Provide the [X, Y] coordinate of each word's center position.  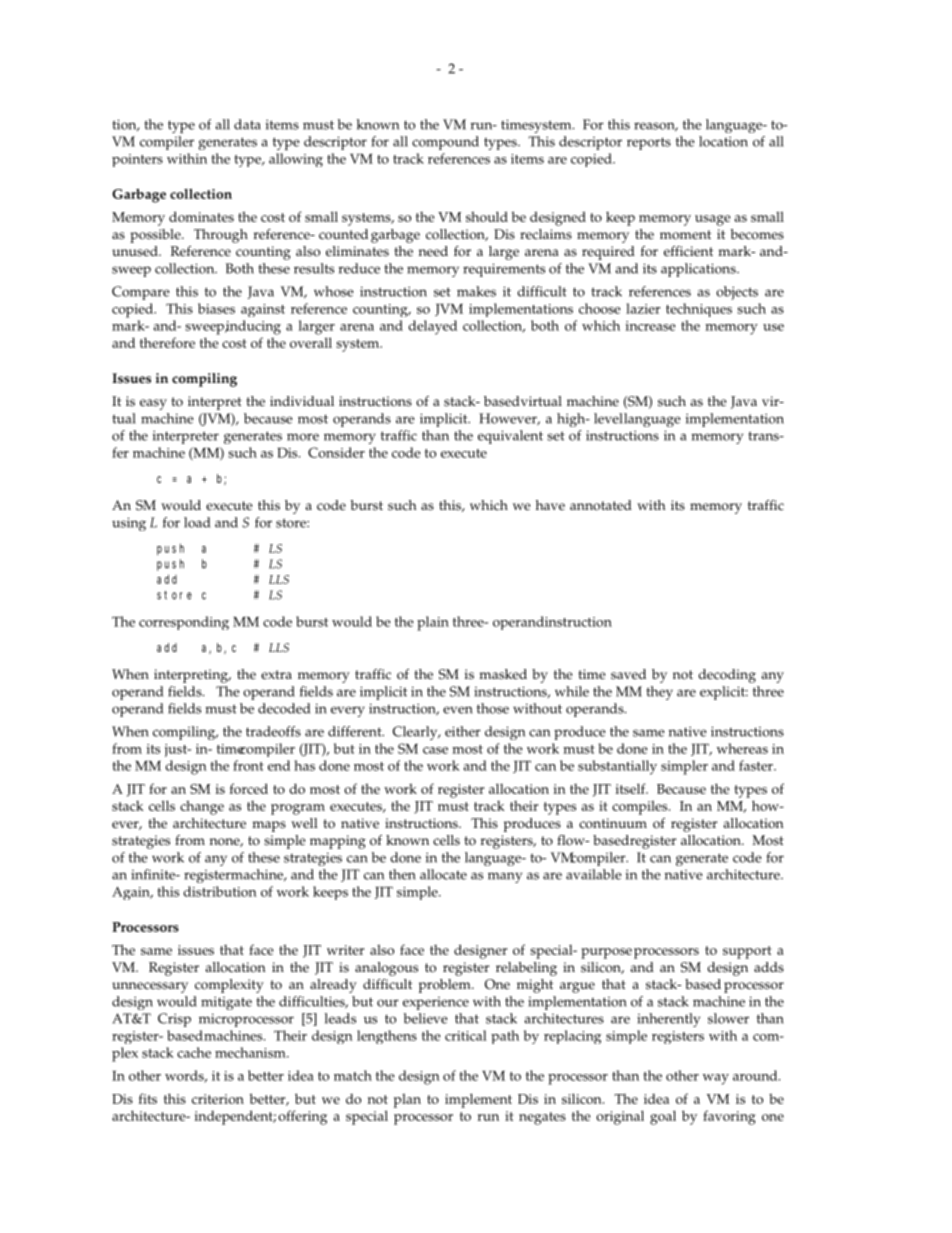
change [202, 807]
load [197, 522]
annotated [601, 505]
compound [445, 143]
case [435, 750]
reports [649, 143]
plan [407, 1100]
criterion [218, 1099]
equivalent [510, 437]
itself [631, 788]
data [247, 124]
